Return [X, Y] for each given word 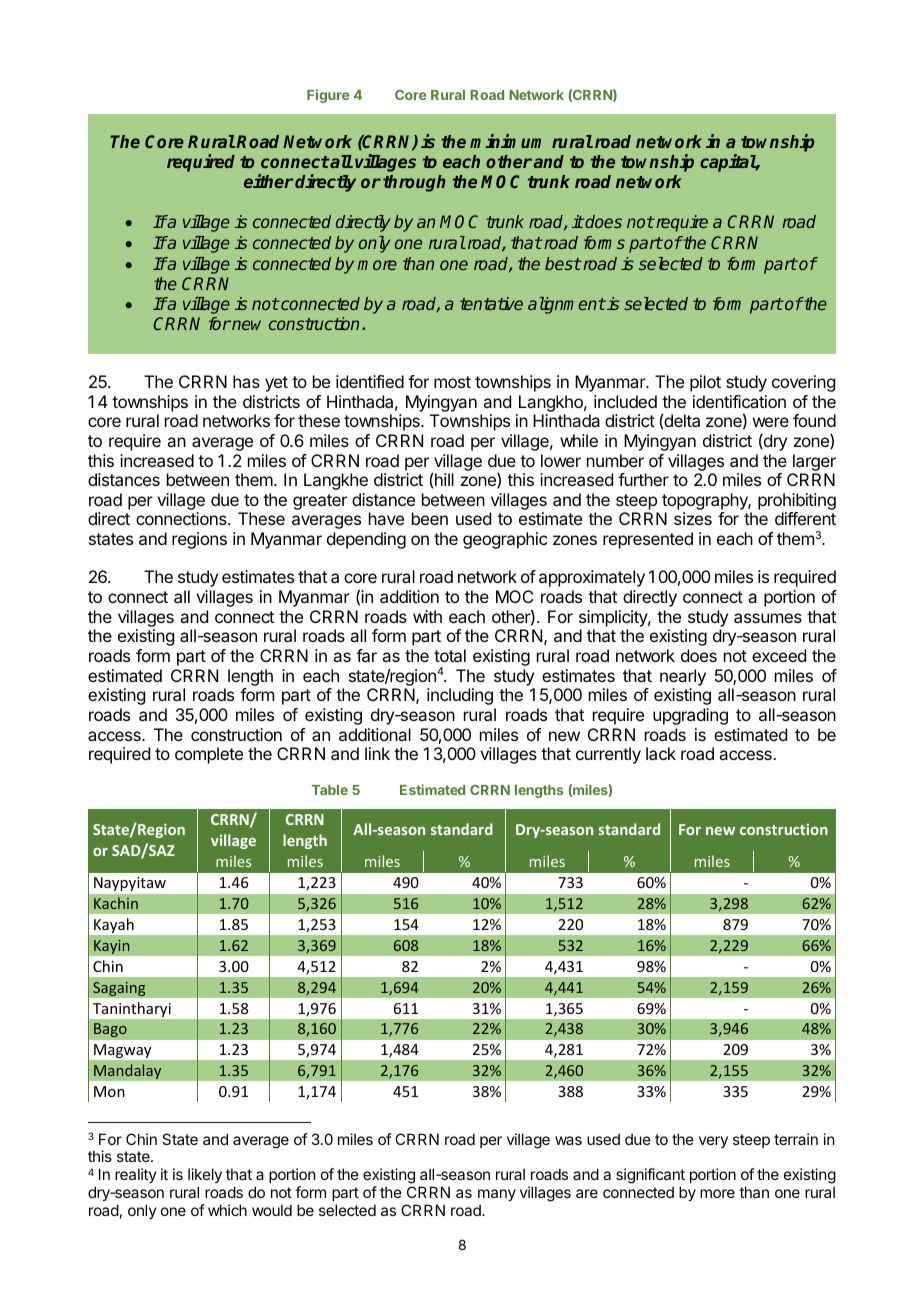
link [377, 753]
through [414, 183]
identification [739, 401]
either [269, 181]
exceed [779, 655]
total [450, 655]
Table [330, 790]
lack [661, 753]
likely [205, 1177]
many [497, 1195]
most [452, 382]
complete [209, 755]
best [563, 263]
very [713, 1142]
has [246, 381]
